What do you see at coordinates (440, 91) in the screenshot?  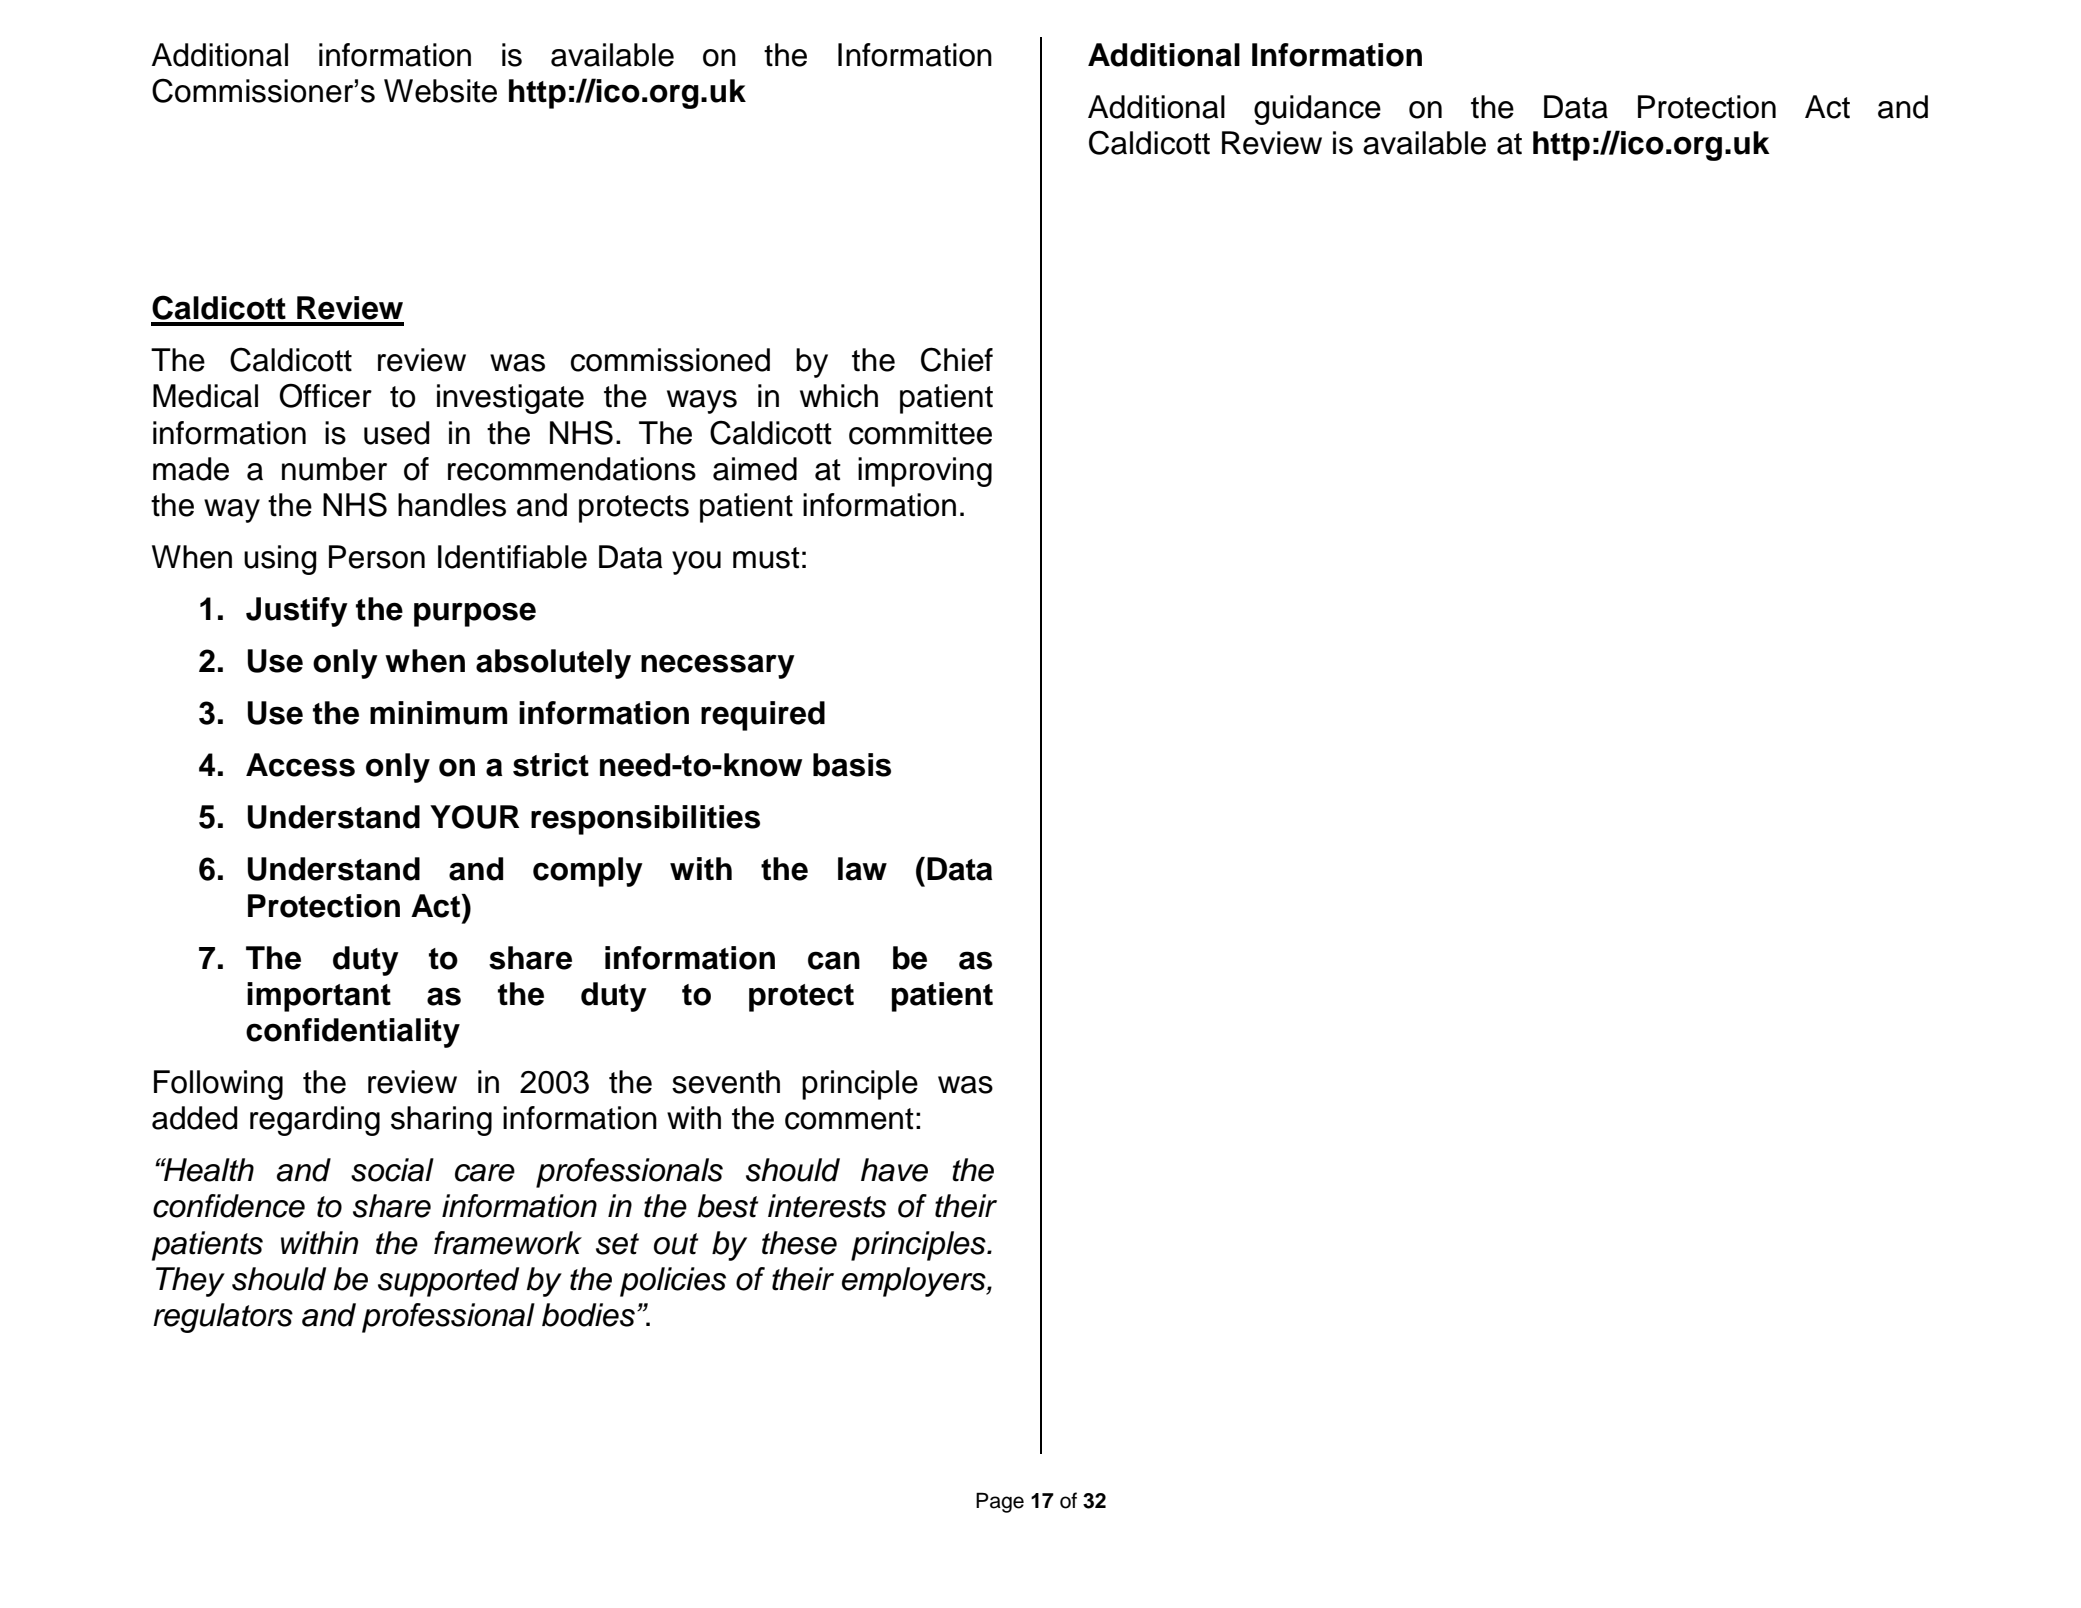 I see `Website` at bounding box center [440, 91].
